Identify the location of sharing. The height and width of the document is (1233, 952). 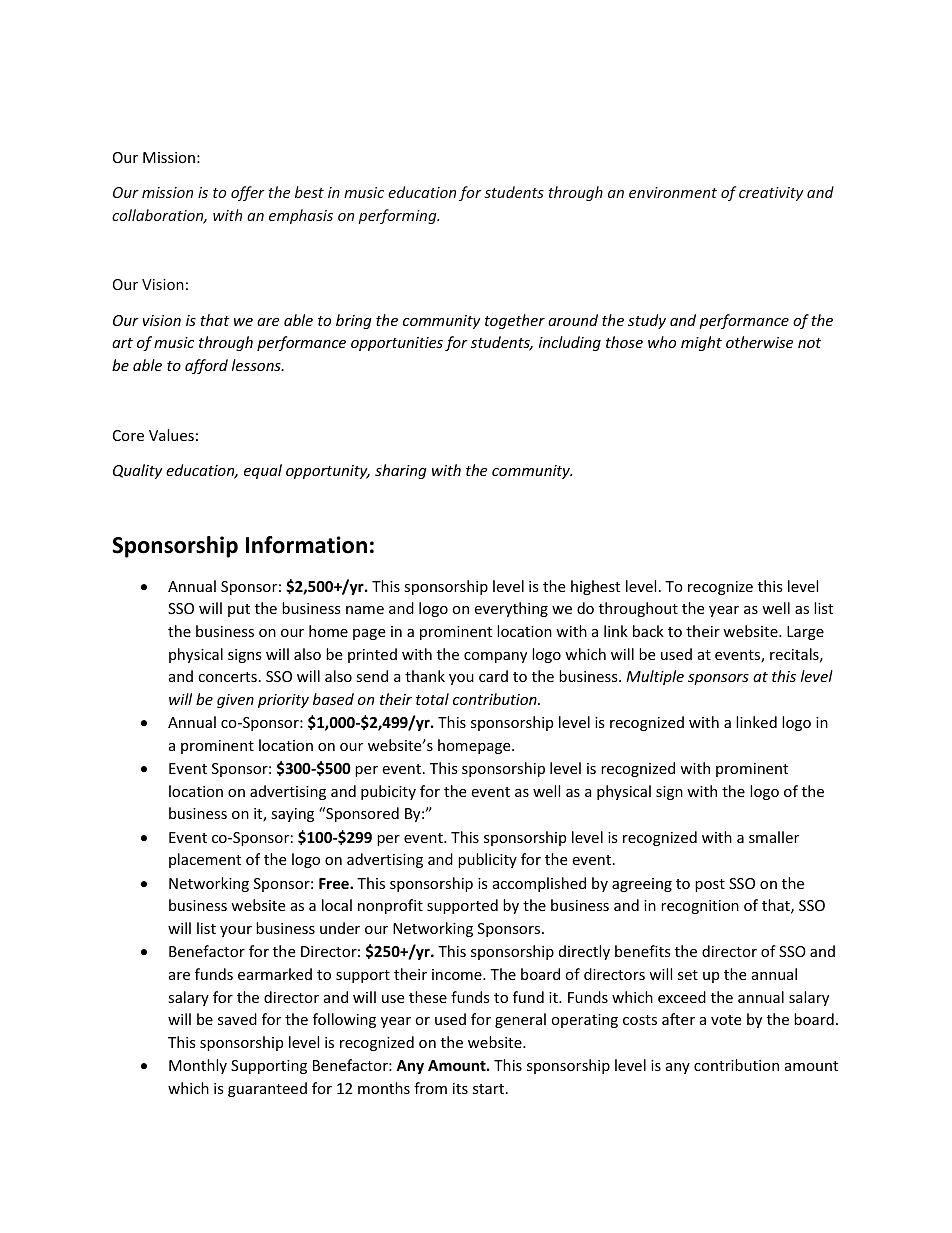
(401, 471).
